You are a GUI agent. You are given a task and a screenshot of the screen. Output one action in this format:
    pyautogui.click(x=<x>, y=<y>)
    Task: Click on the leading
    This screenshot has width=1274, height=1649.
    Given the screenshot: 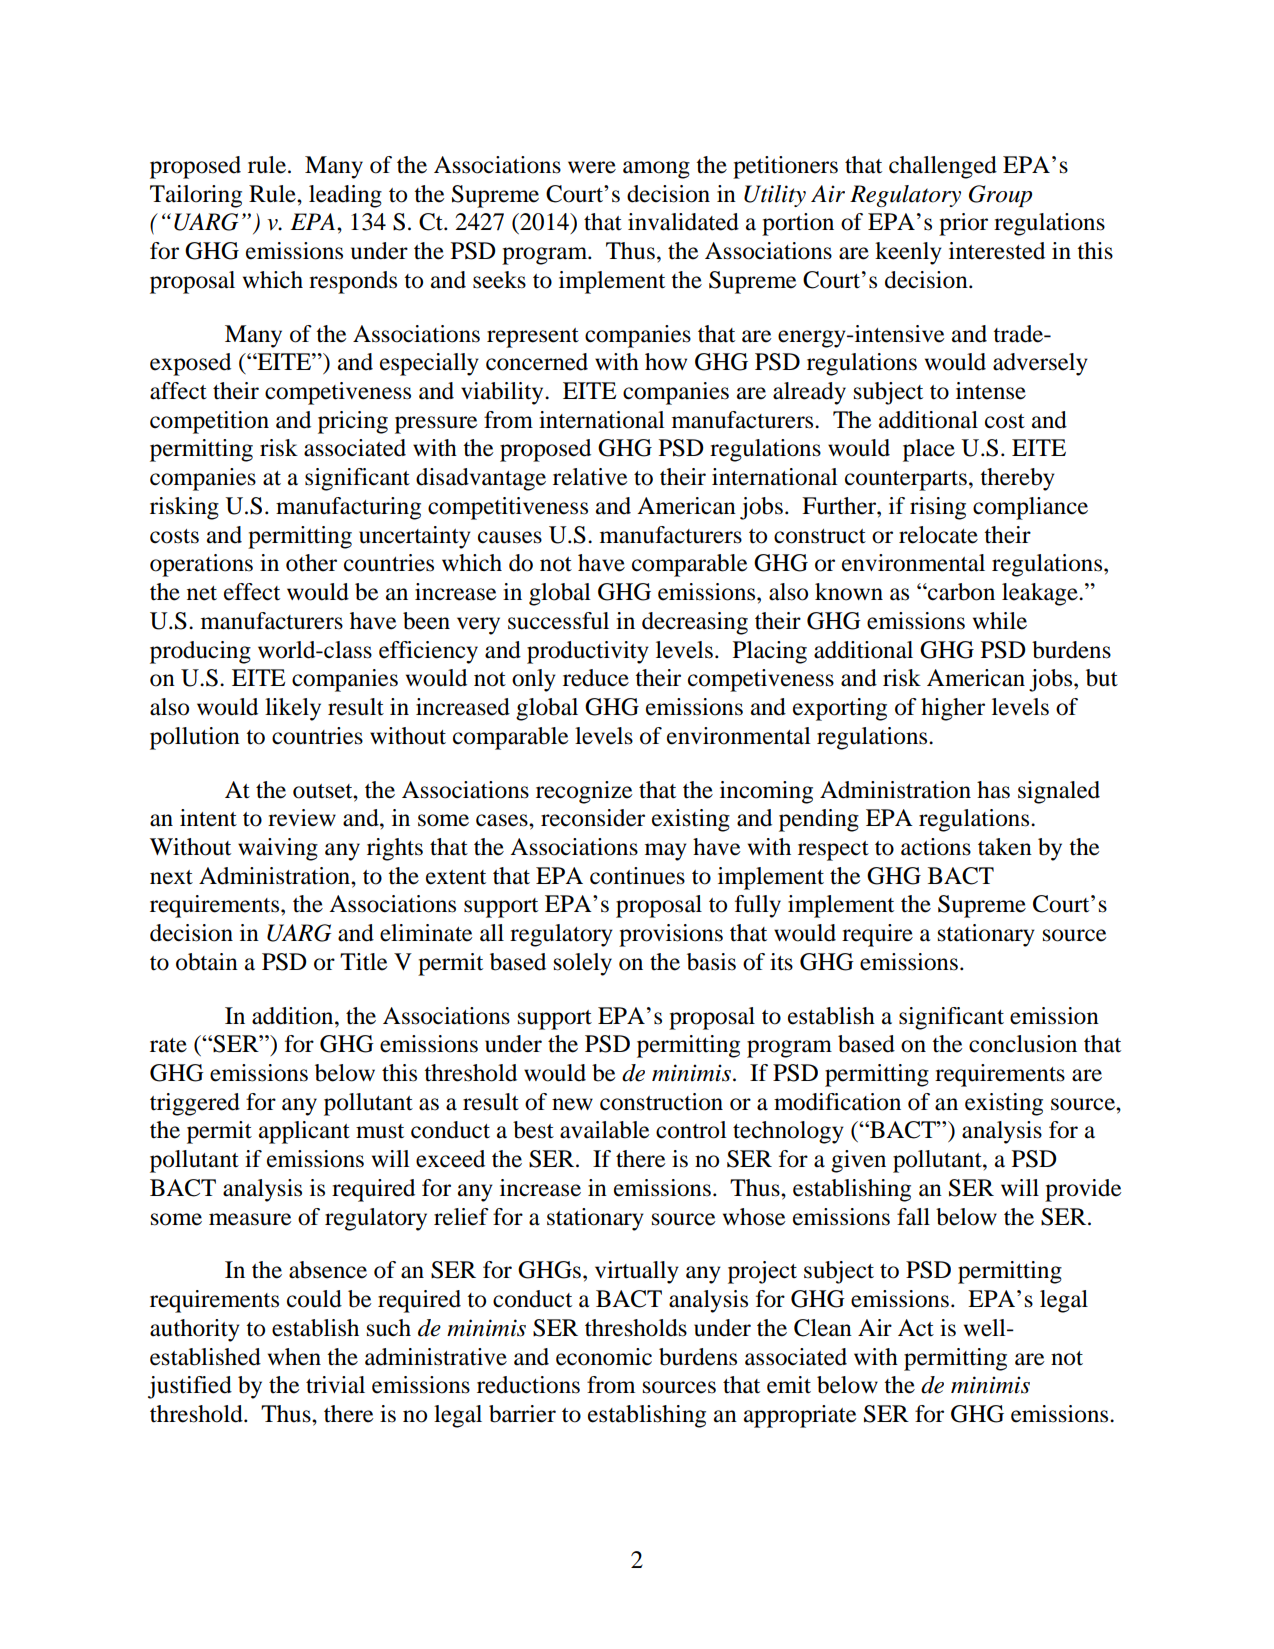 What is the action you would take?
    pyautogui.click(x=345, y=196)
